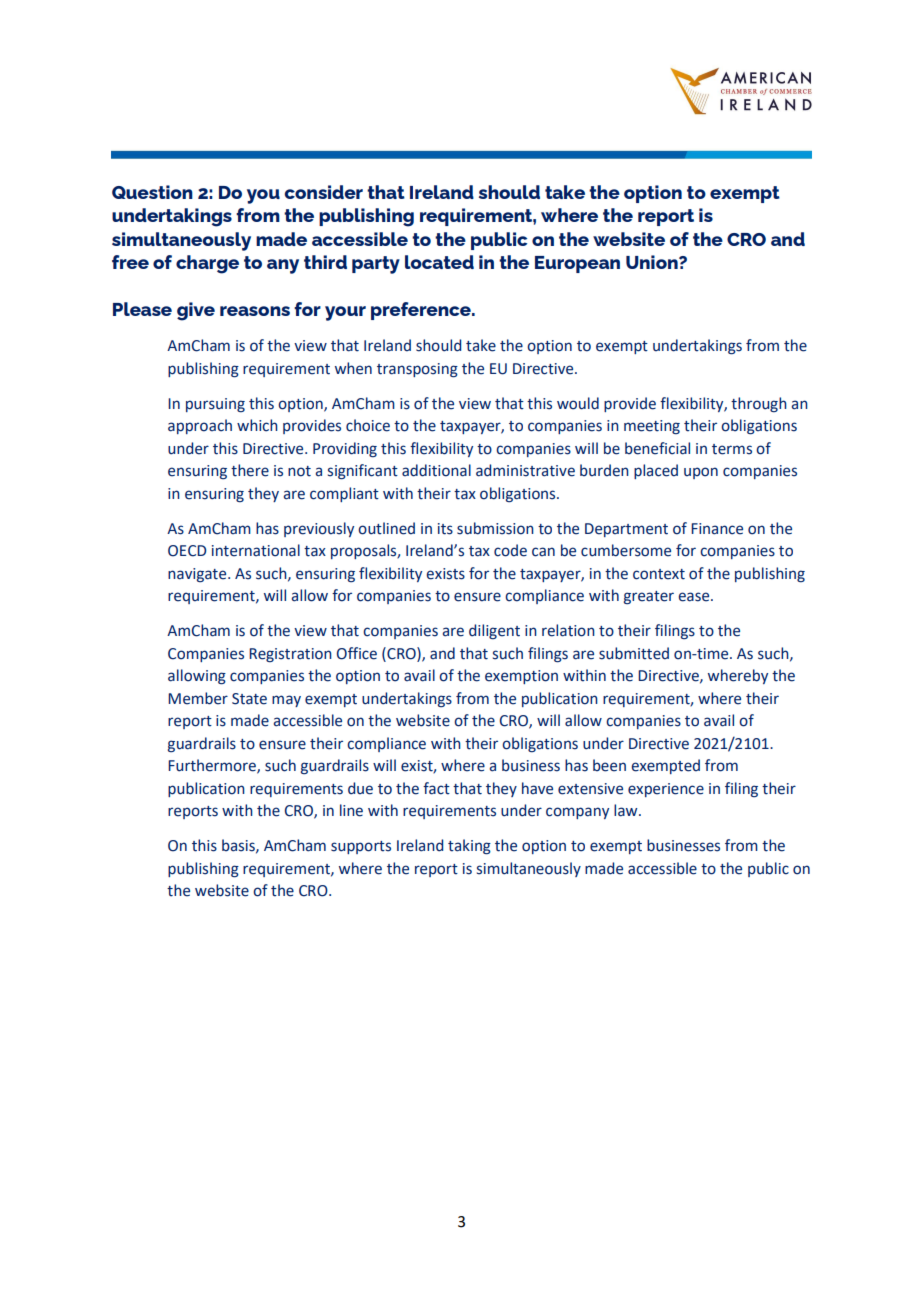  I want to click on meeting, so click(652, 427).
